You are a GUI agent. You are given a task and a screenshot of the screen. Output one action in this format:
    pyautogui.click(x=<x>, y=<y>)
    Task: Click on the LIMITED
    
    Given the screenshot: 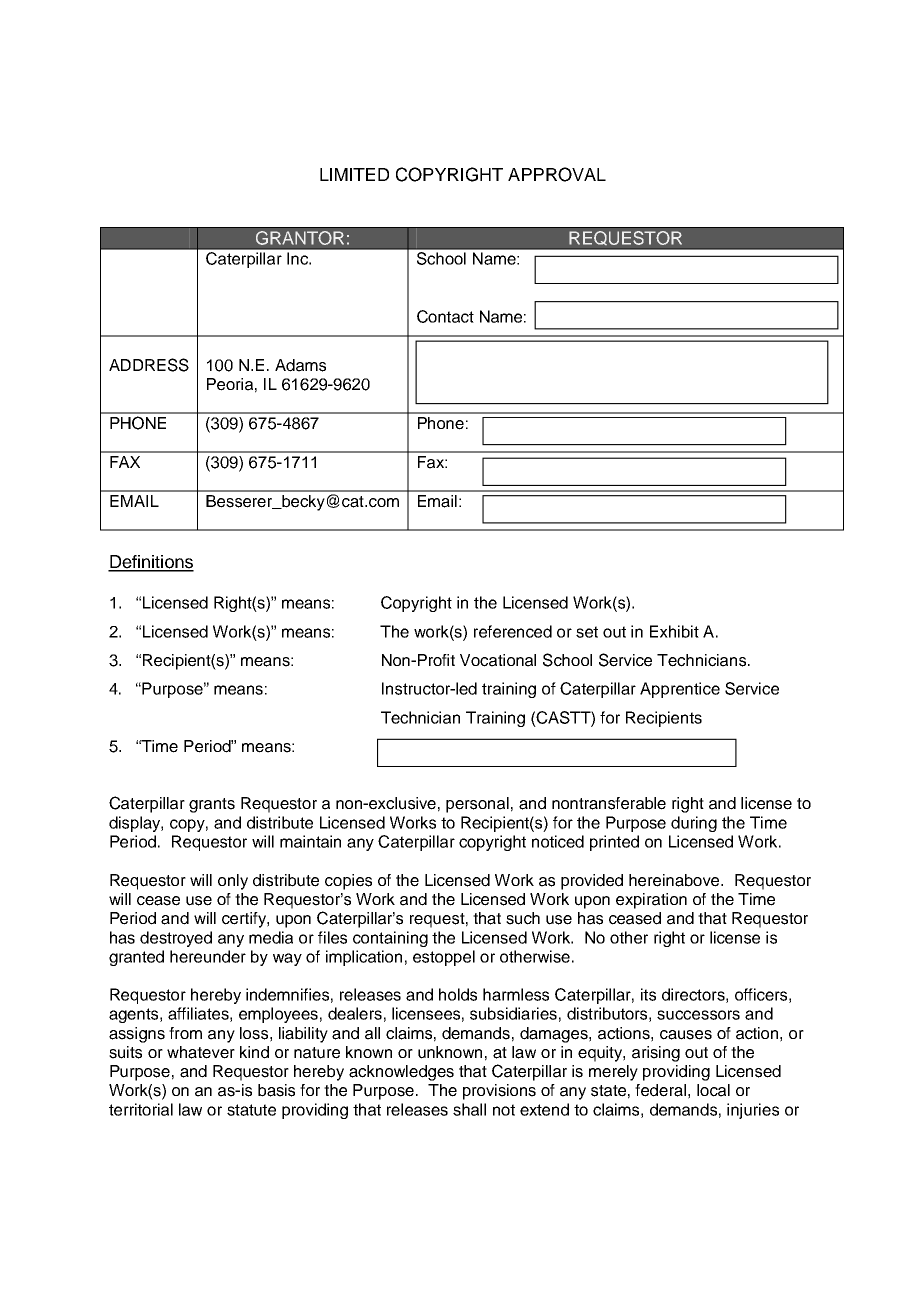 What is the action you would take?
    pyautogui.click(x=354, y=174)
